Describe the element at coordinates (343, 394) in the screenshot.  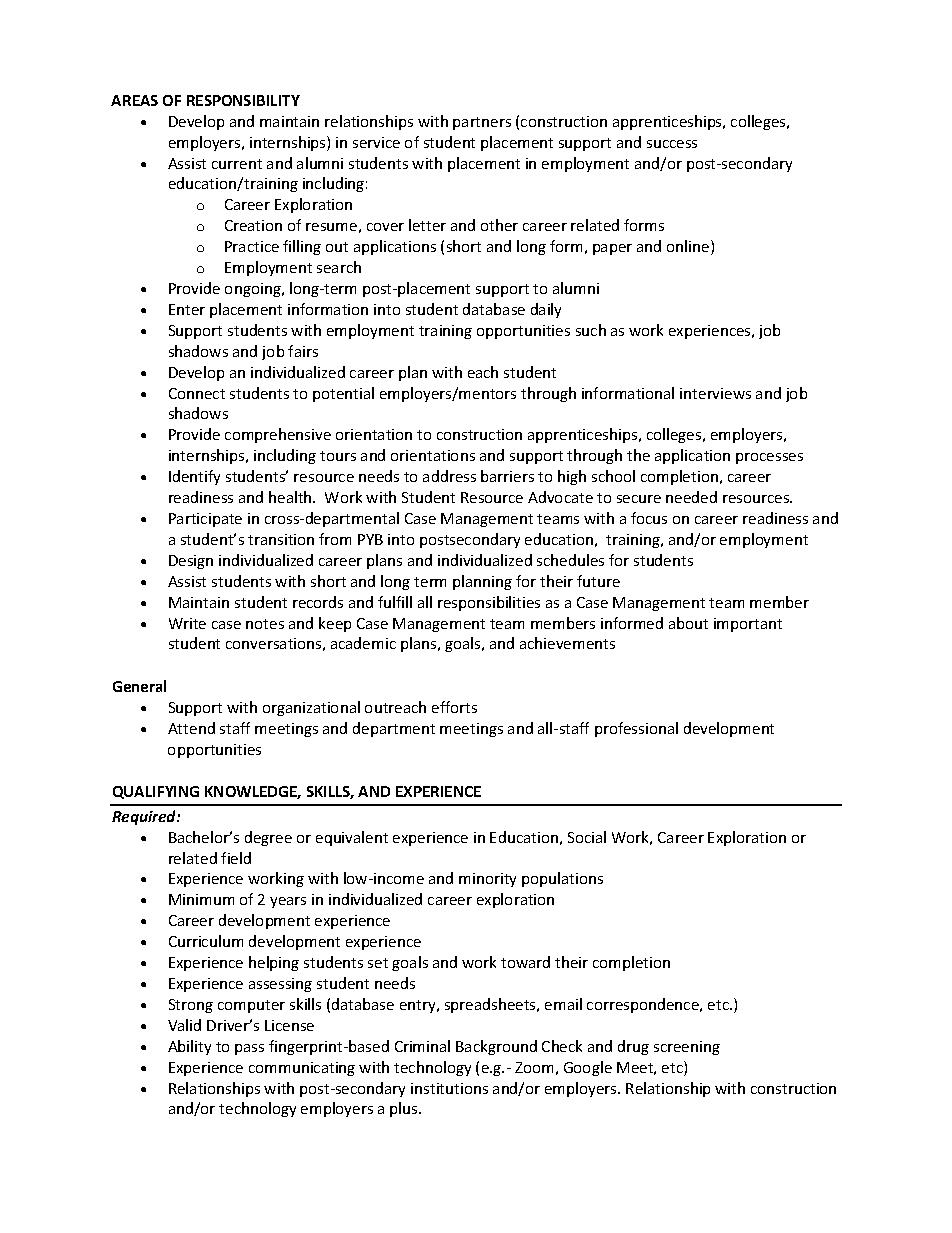
I see `potential` at that location.
